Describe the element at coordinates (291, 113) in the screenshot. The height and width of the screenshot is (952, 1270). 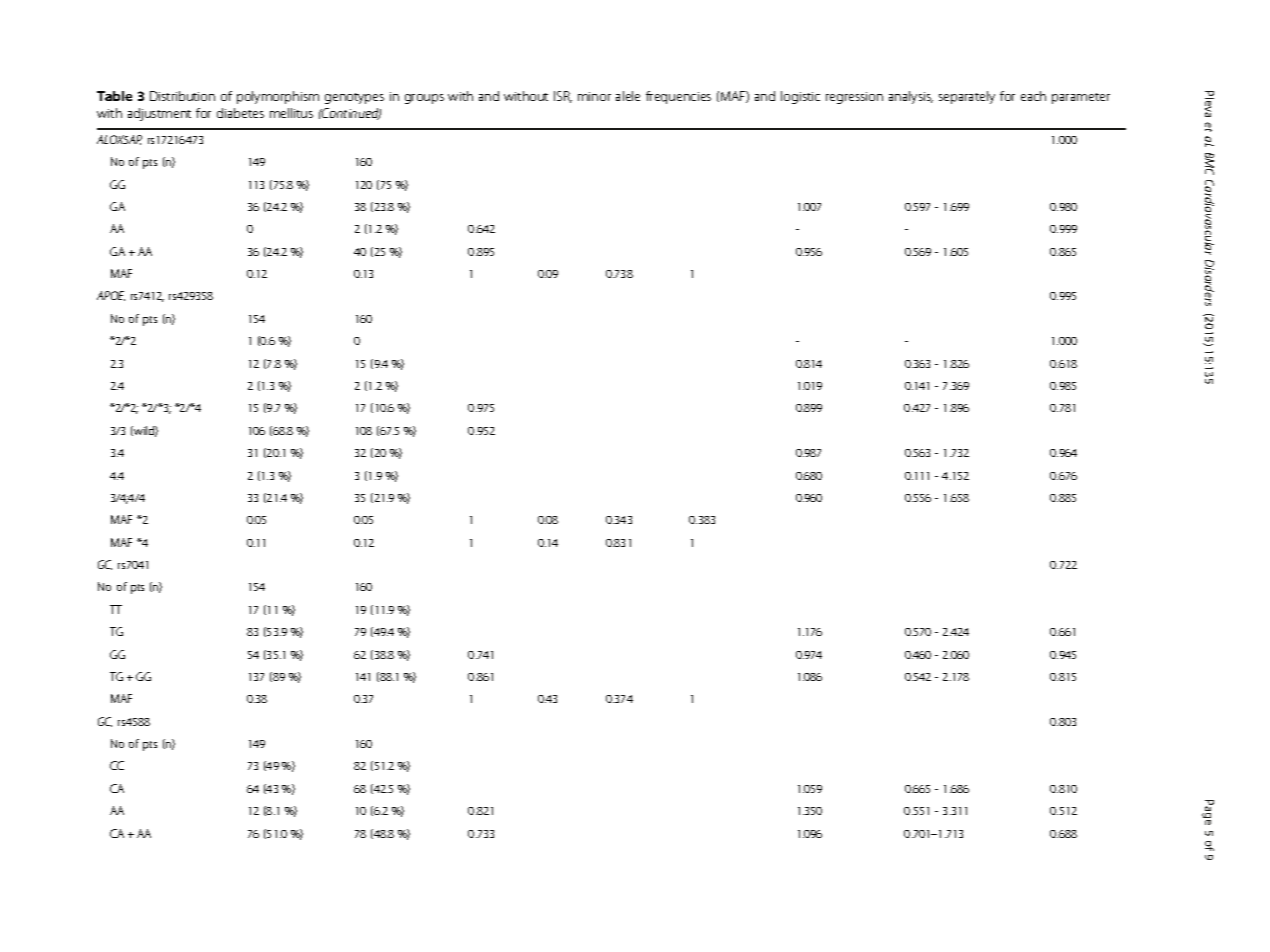
I see `mellitus` at that location.
